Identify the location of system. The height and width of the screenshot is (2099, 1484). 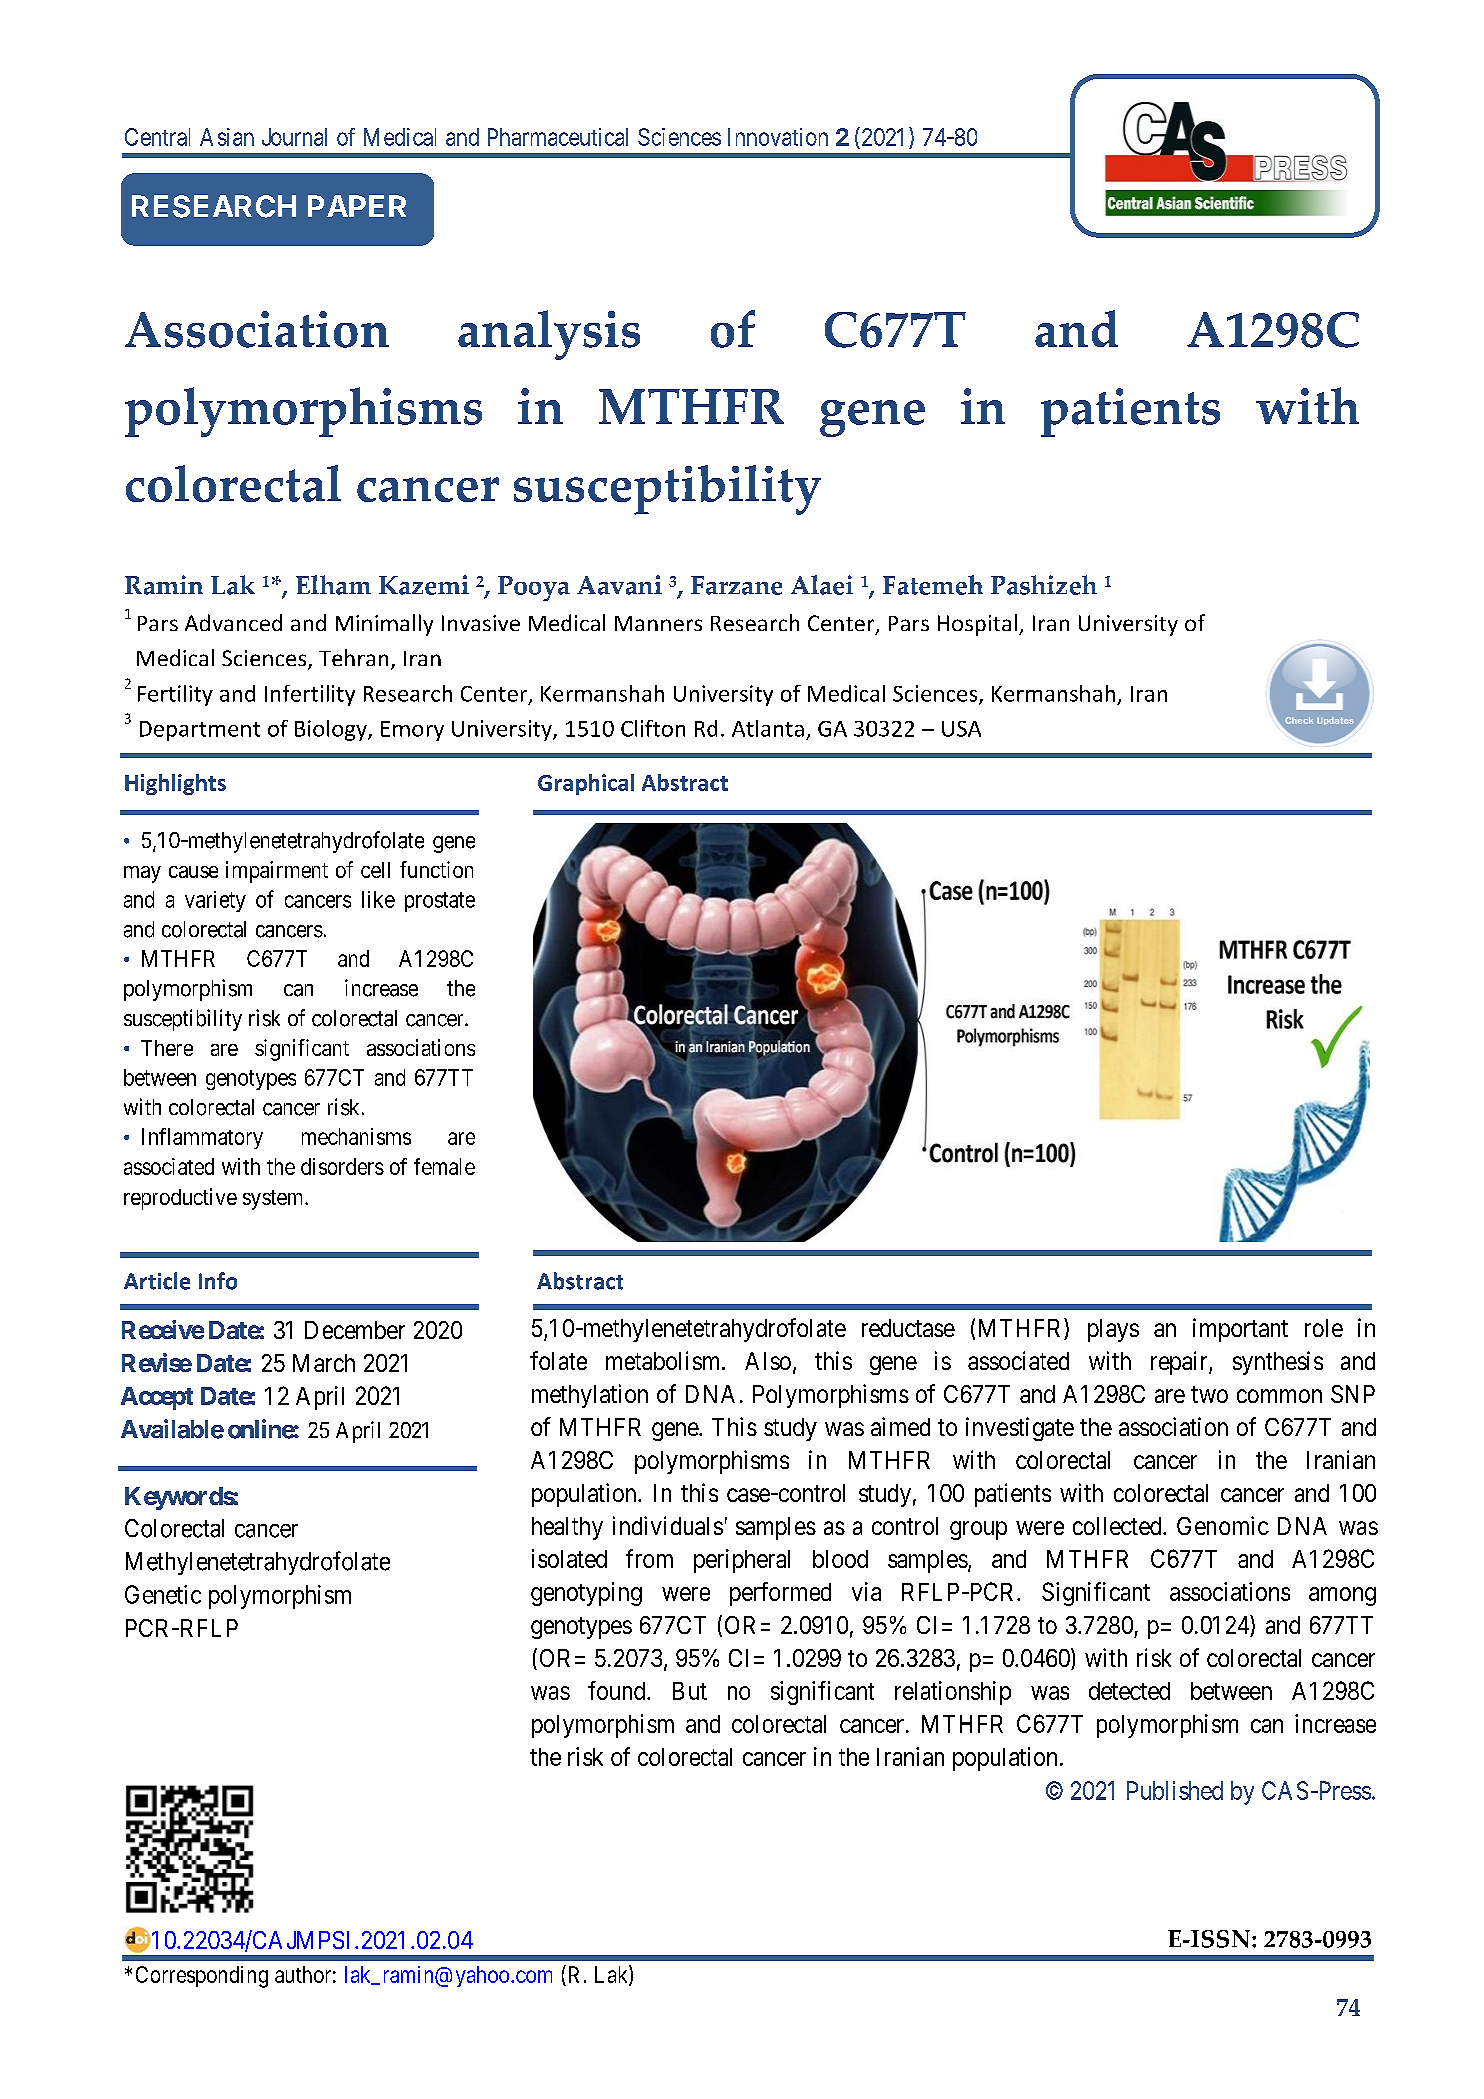
(274, 1200).
